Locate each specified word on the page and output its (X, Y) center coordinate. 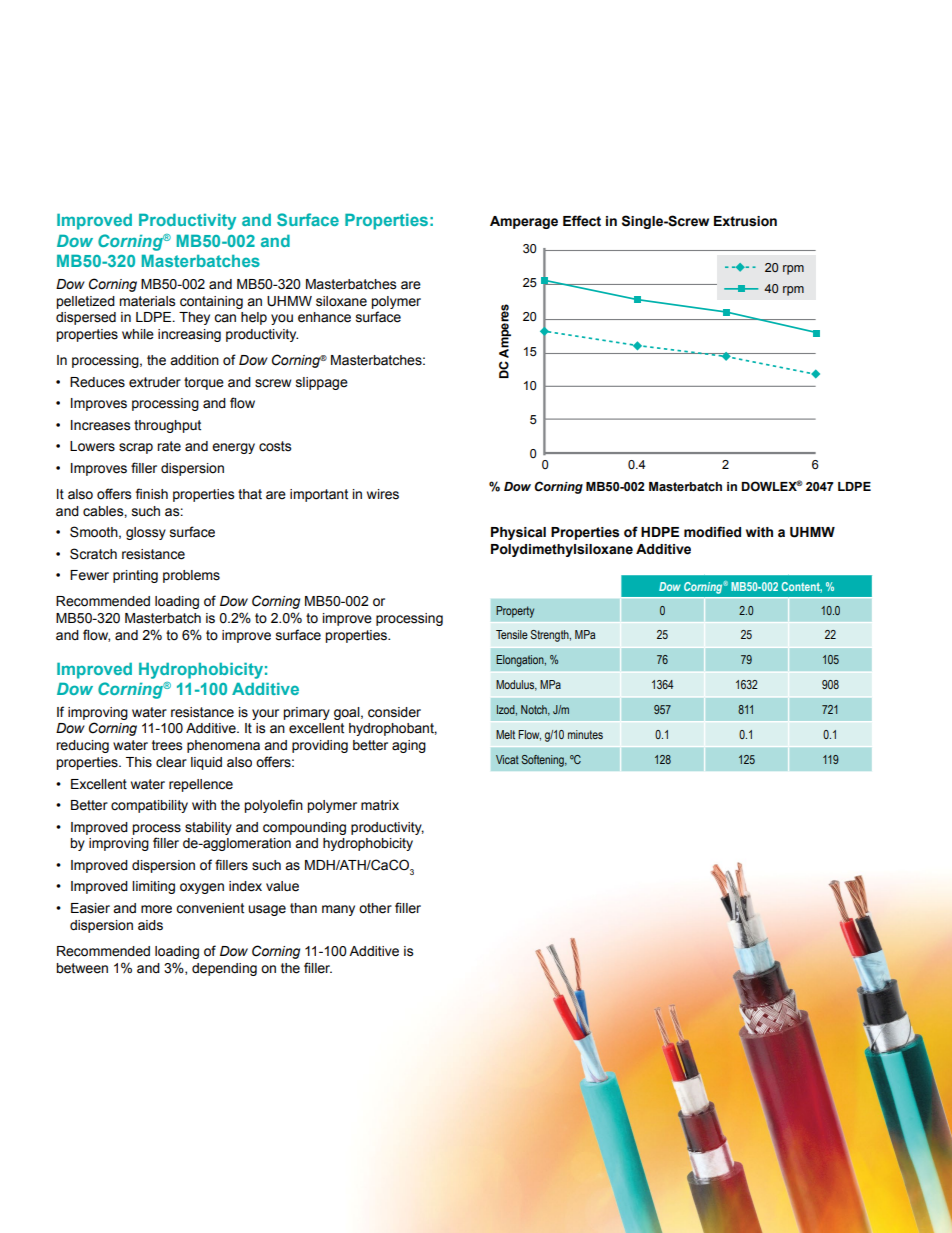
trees (167, 745)
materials (147, 301)
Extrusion (745, 221)
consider (394, 712)
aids (150, 925)
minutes (585, 734)
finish (152, 494)
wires (383, 494)
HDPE (660, 532)
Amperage (524, 222)
